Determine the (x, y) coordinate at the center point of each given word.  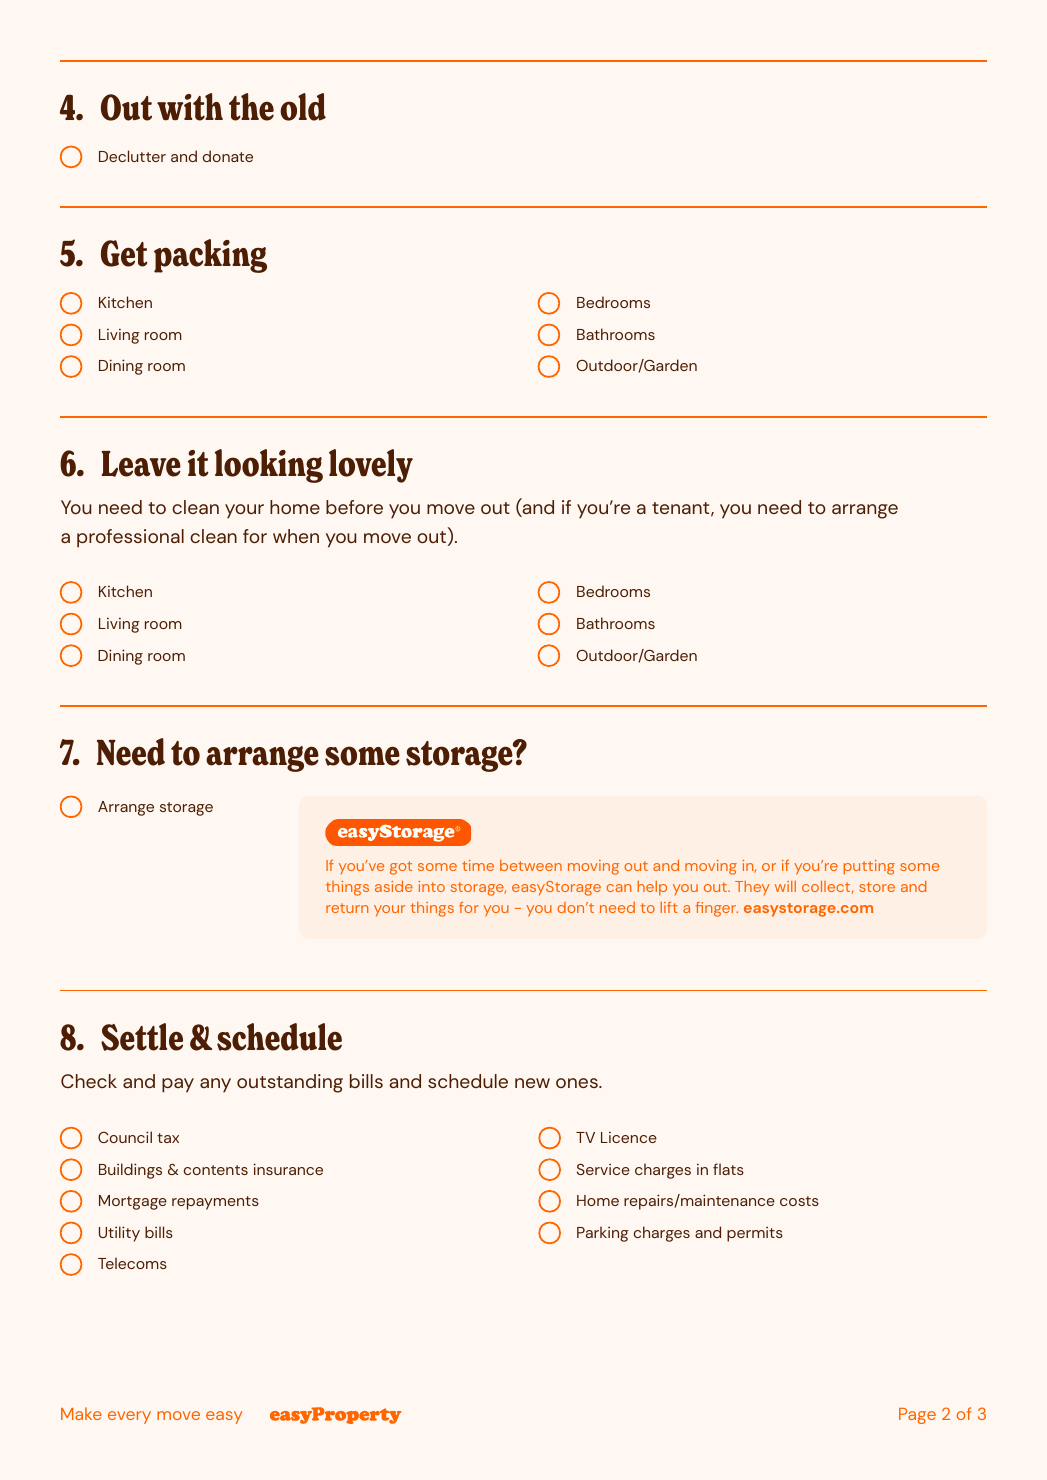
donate (228, 156)
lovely (371, 466)
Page (917, 1416)
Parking (603, 1234)
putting (869, 867)
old (303, 107)
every (129, 1417)
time (478, 865)
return (347, 908)
